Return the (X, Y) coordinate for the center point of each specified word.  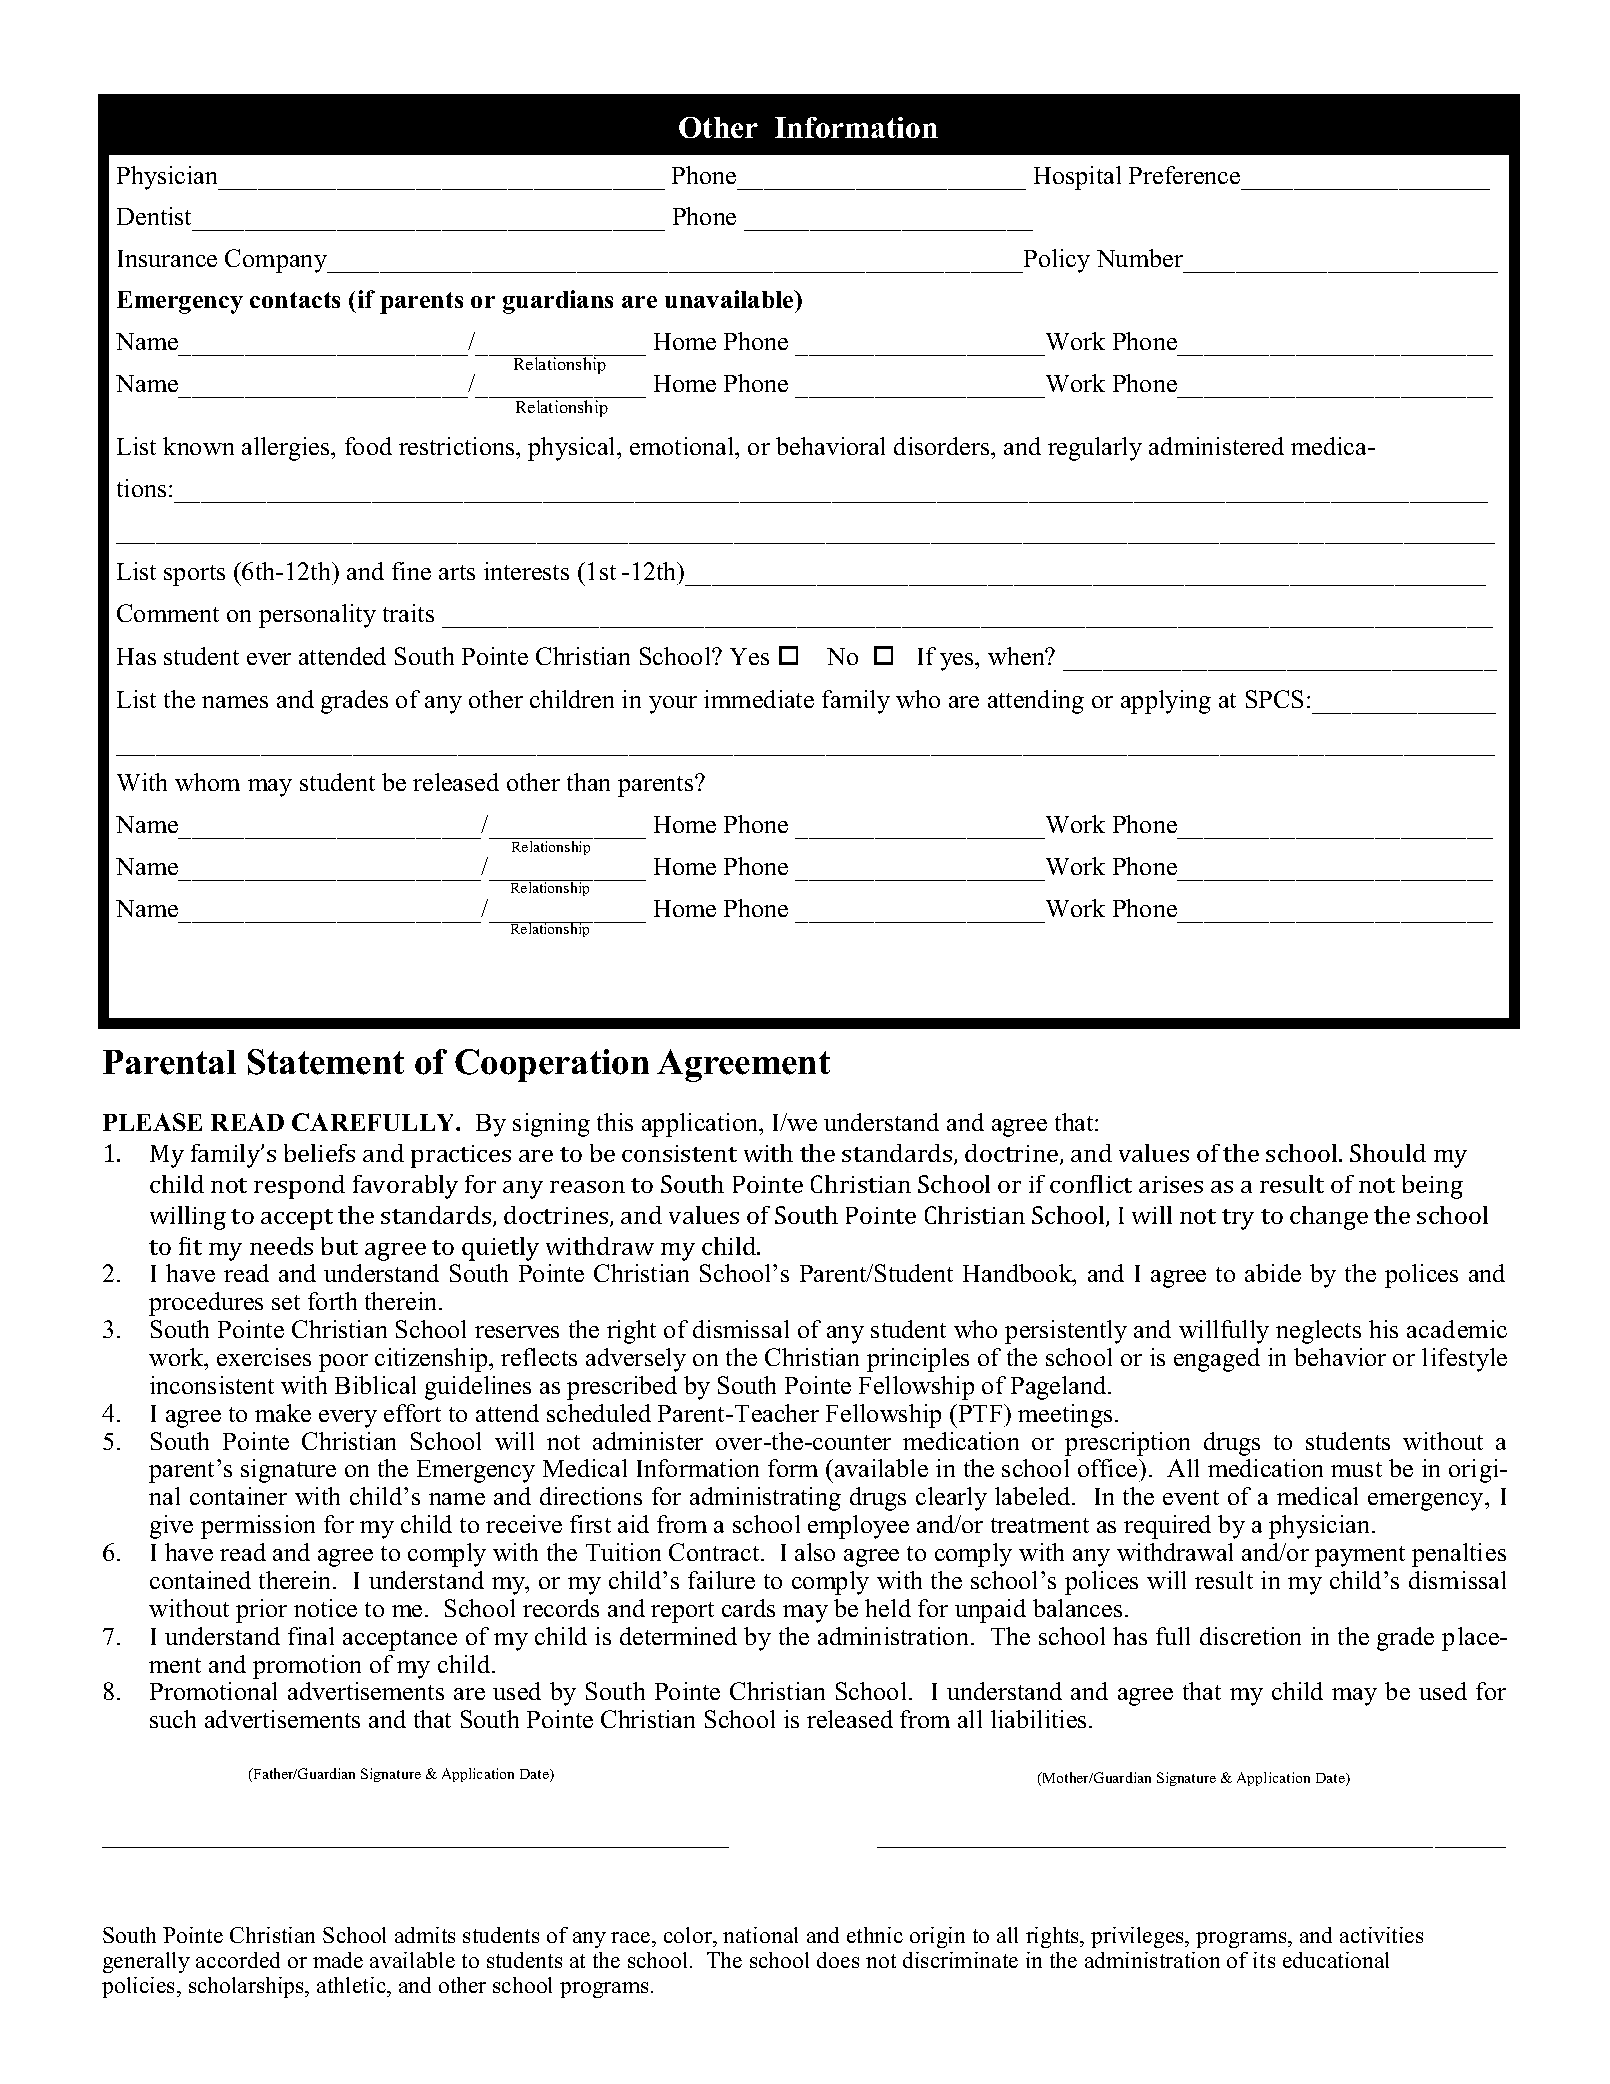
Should (1388, 1153)
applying (1166, 702)
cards (748, 1608)
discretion (1250, 1636)
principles (918, 1360)
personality (317, 616)
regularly (1095, 449)
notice (325, 1608)
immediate (759, 699)
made (338, 1960)
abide (1273, 1273)
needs (281, 1246)
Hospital (1077, 178)
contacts (295, 300)
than (588, 782)
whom (207, 782)
